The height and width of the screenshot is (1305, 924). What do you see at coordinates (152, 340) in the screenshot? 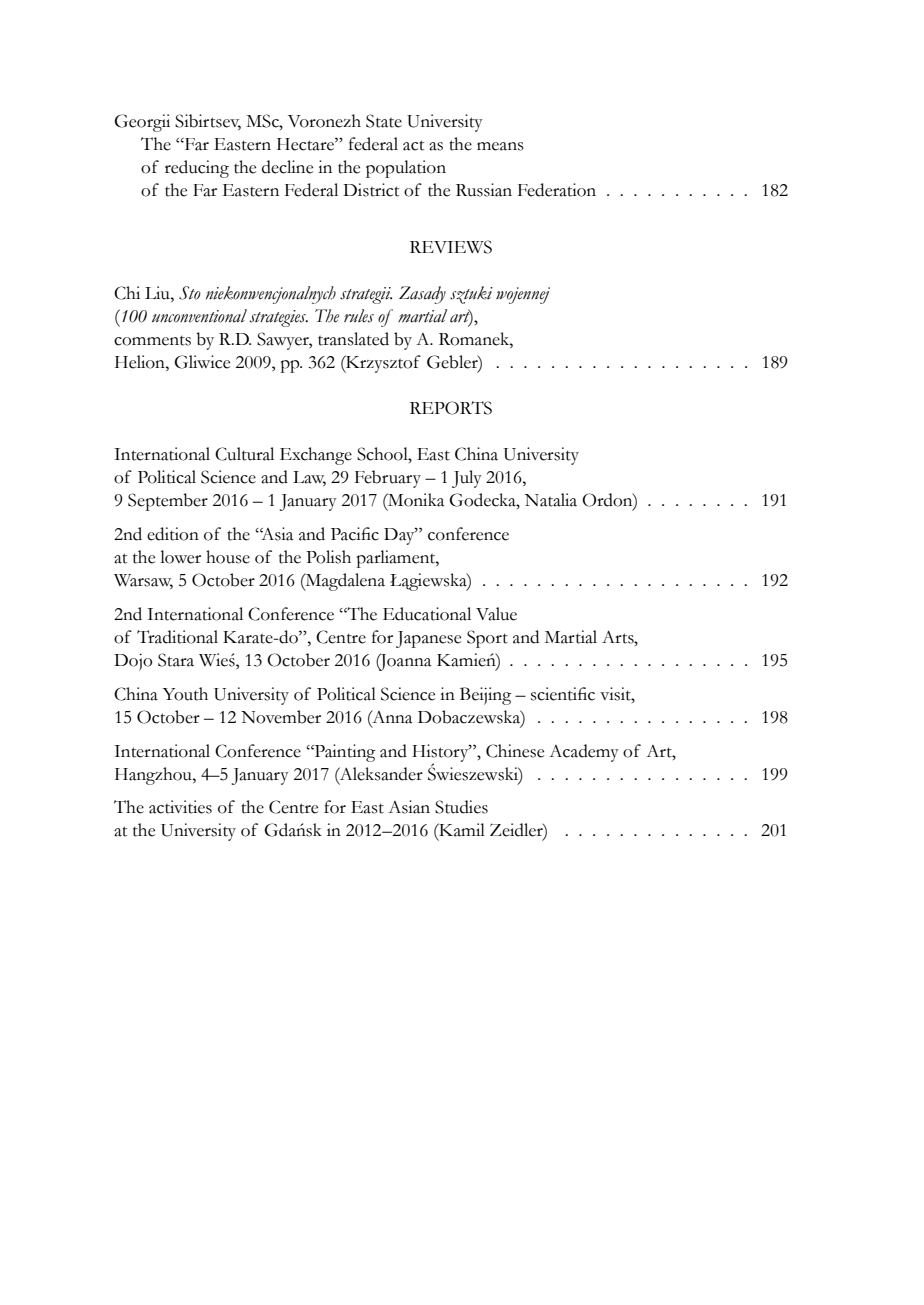
I see `comments` at bounding box center [152, 340].
